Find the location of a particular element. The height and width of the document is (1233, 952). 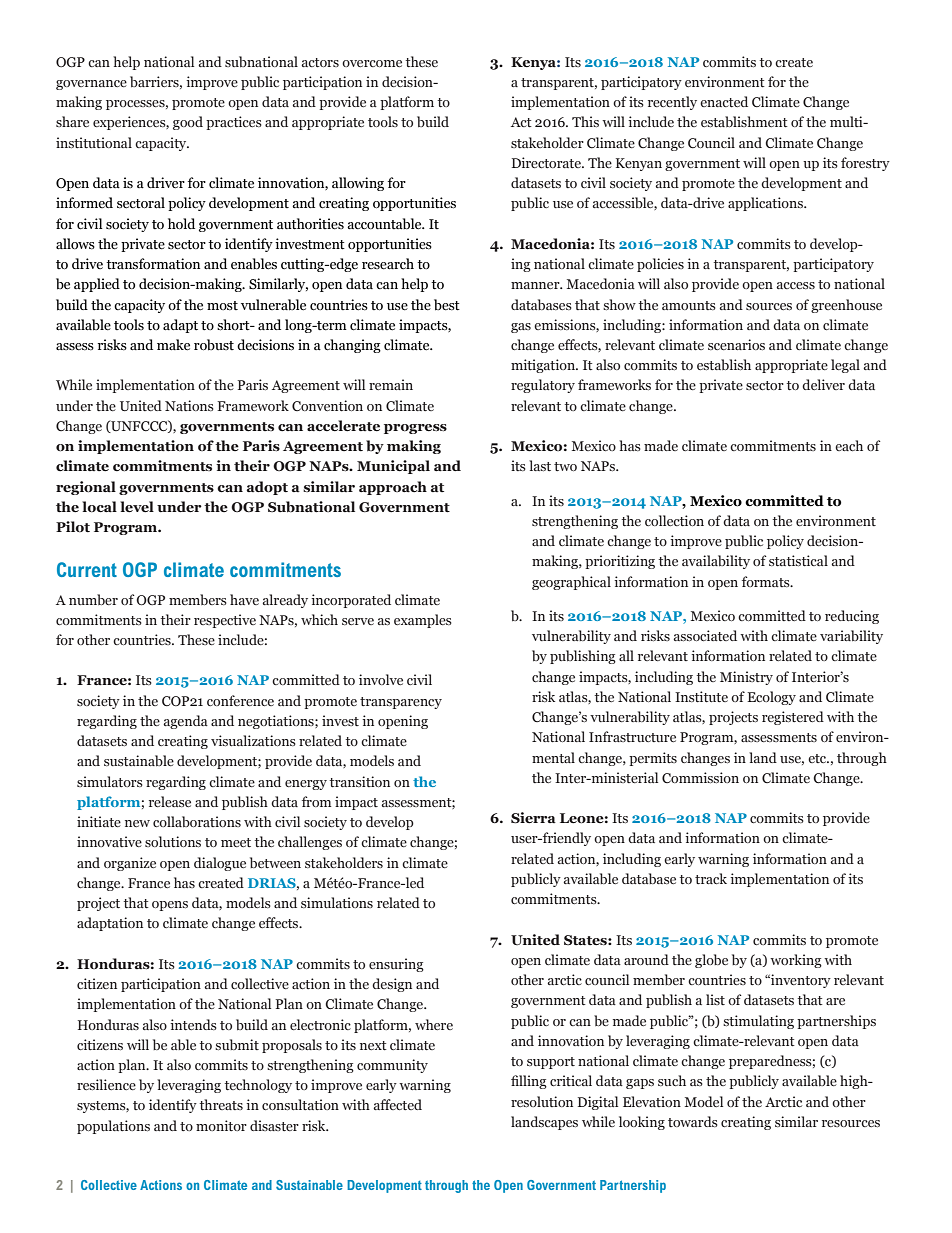

threats is located at coordinates (221, 1104).
